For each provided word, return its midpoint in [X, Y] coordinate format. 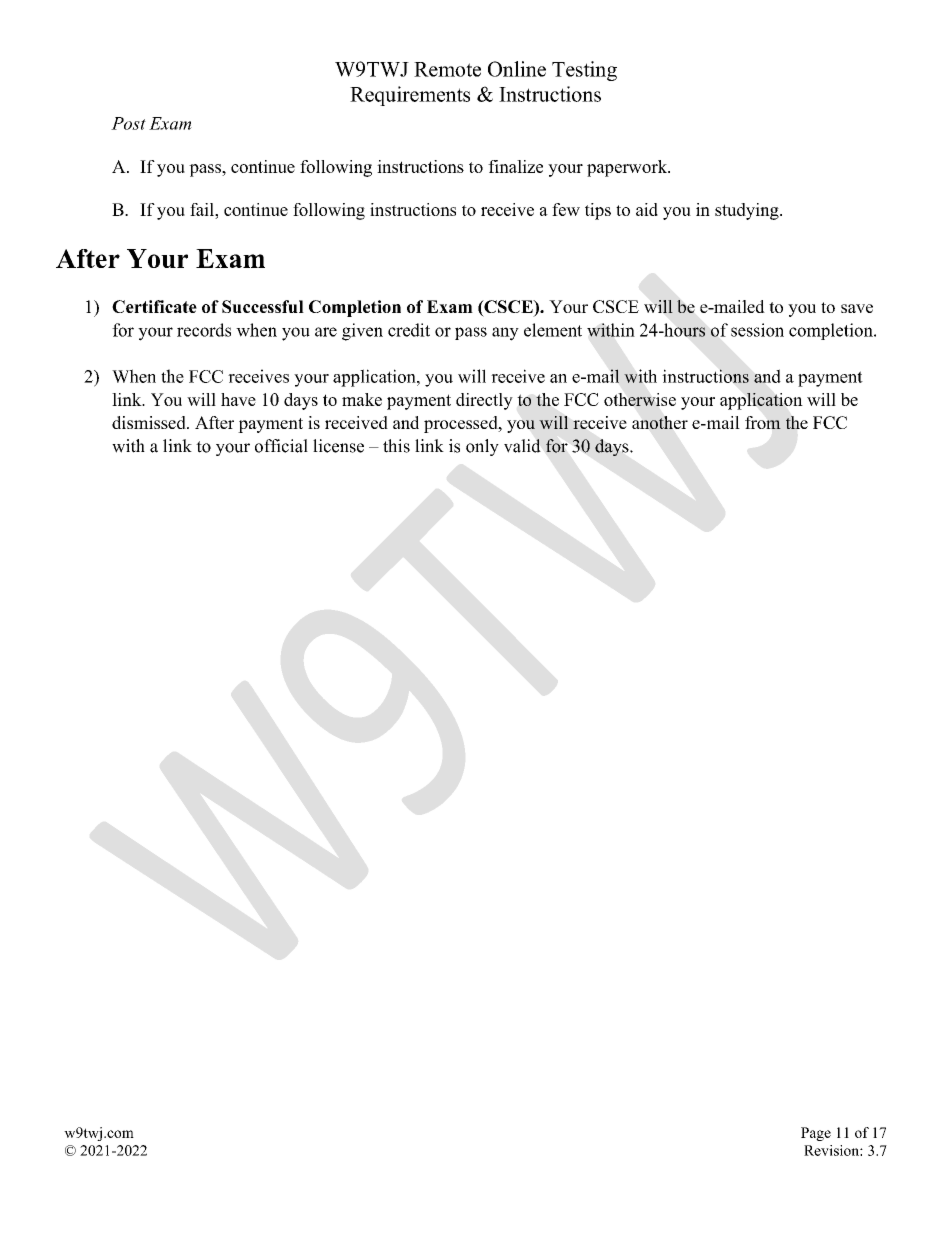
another [660, 422]
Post [128, 123]
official [281, 446]
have [238, 399]
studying [748, 211]
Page [816, 1134]
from [763, 422]
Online [517, 69]
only [482, 447]
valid [522, 446]
